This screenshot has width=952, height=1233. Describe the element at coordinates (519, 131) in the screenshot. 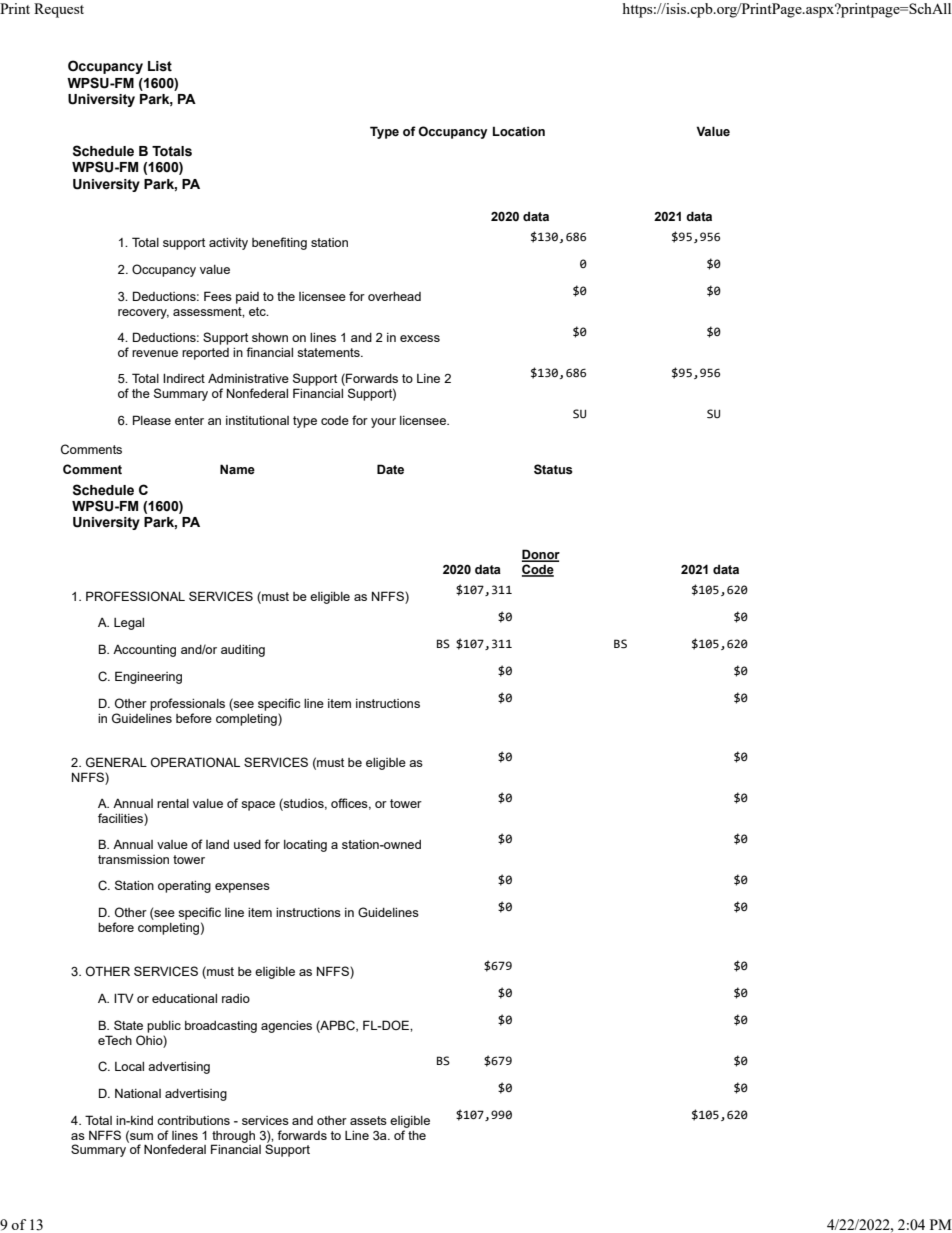

I see `Location` at that location.
